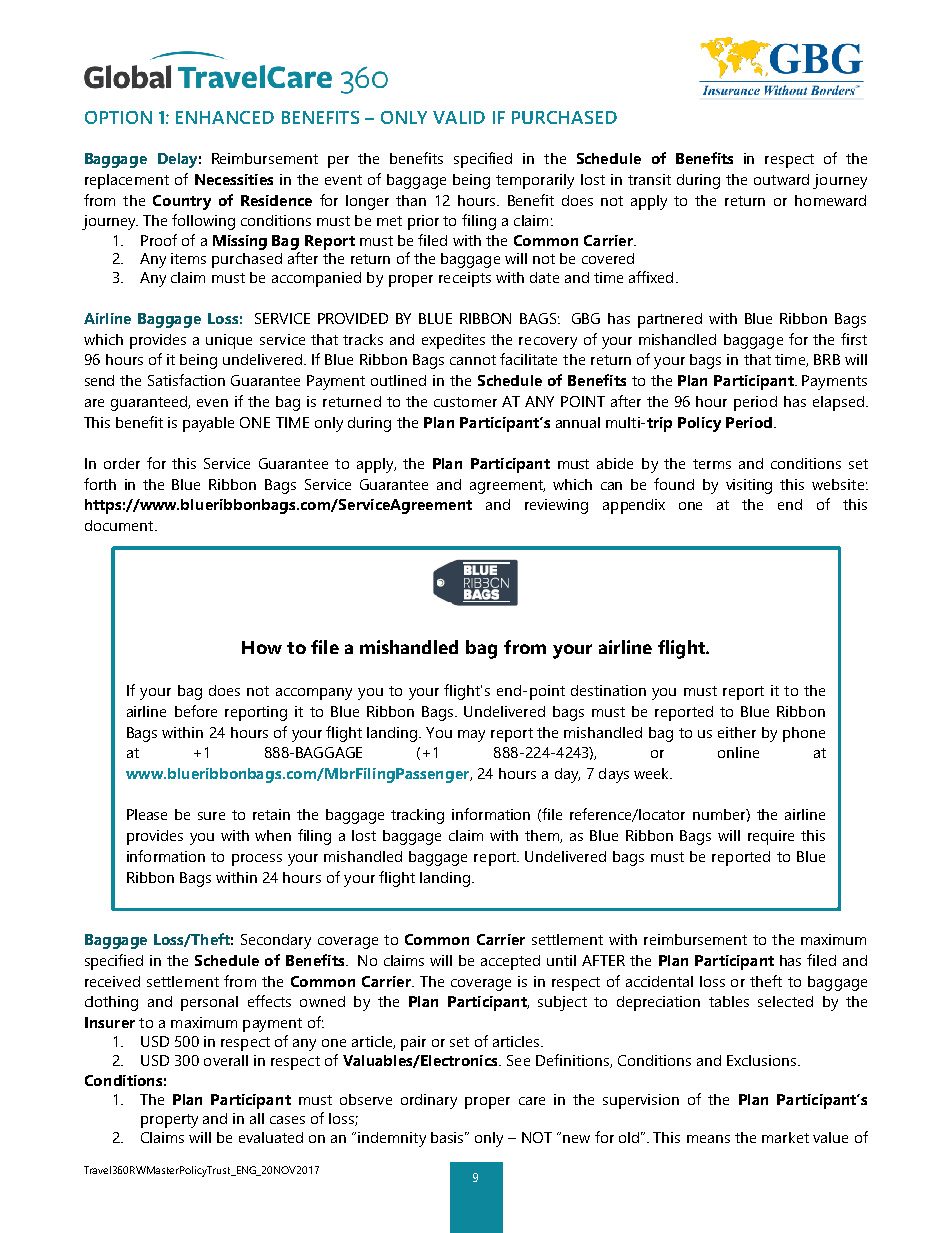 Image resolution: width=952 pixels, height=1233 pixels. I want to click on How, so click(262, 647).
